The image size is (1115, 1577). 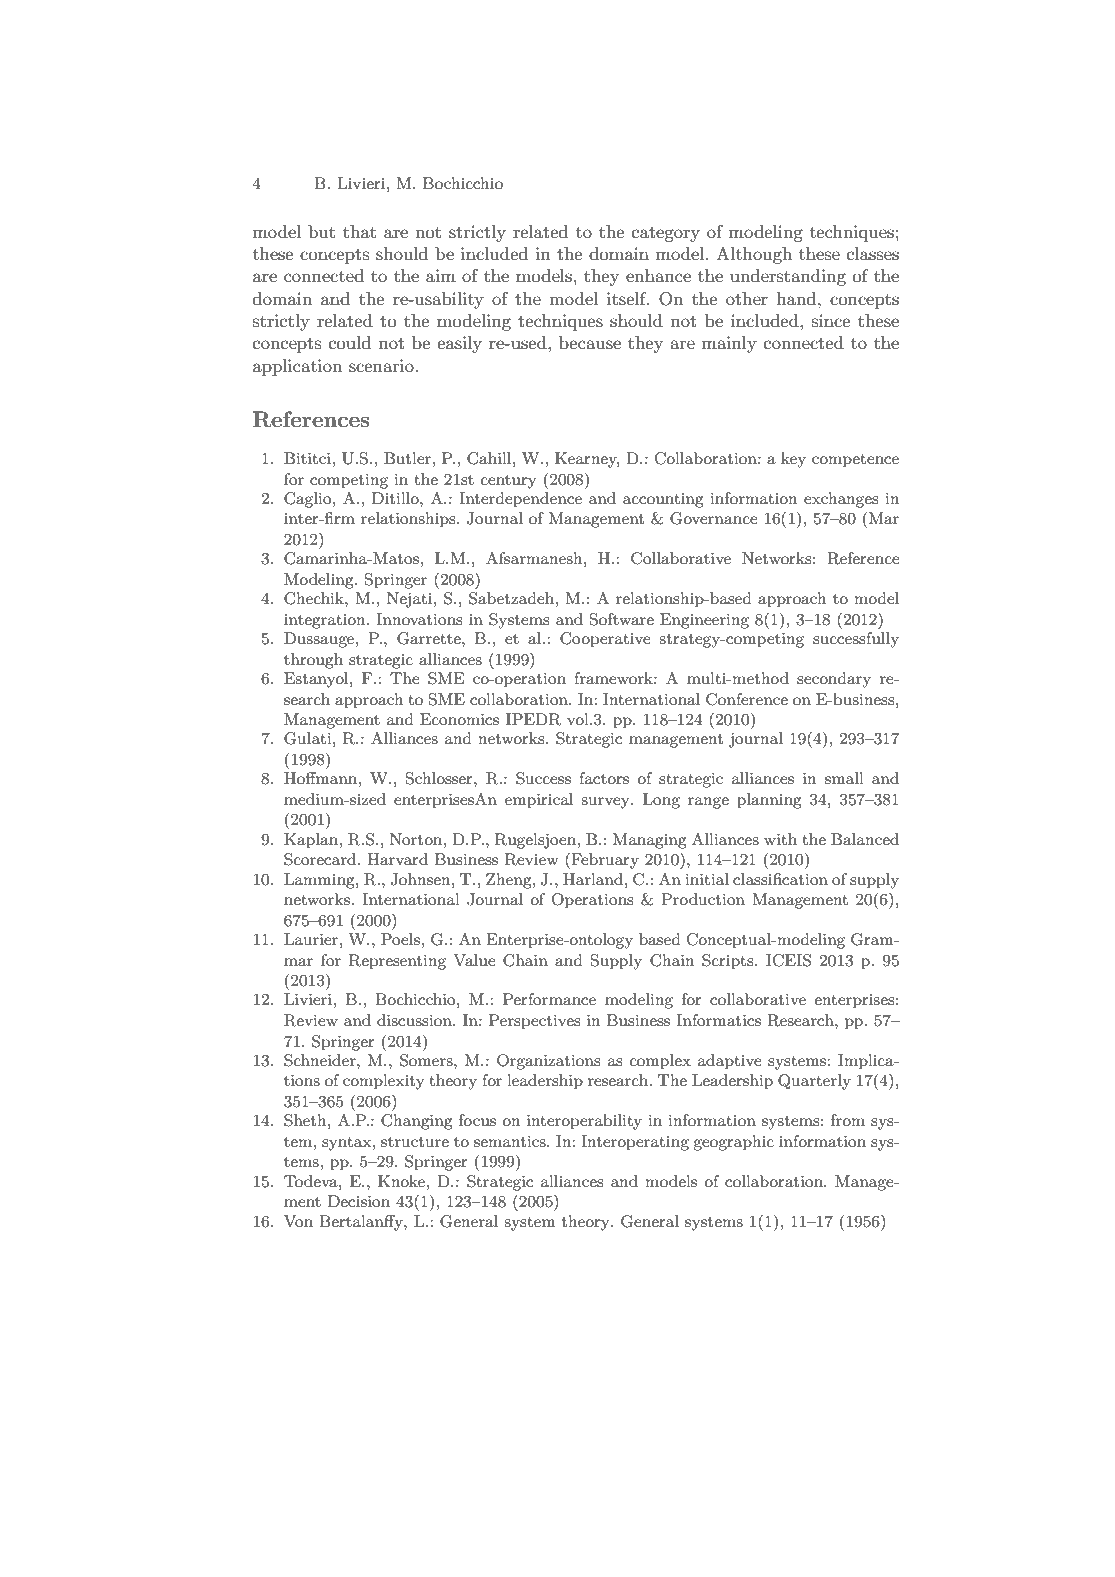 What do you see at coordinates (511, 1141) in the screenshot?
I see `semantics` at bounding box center [511, 1141].
